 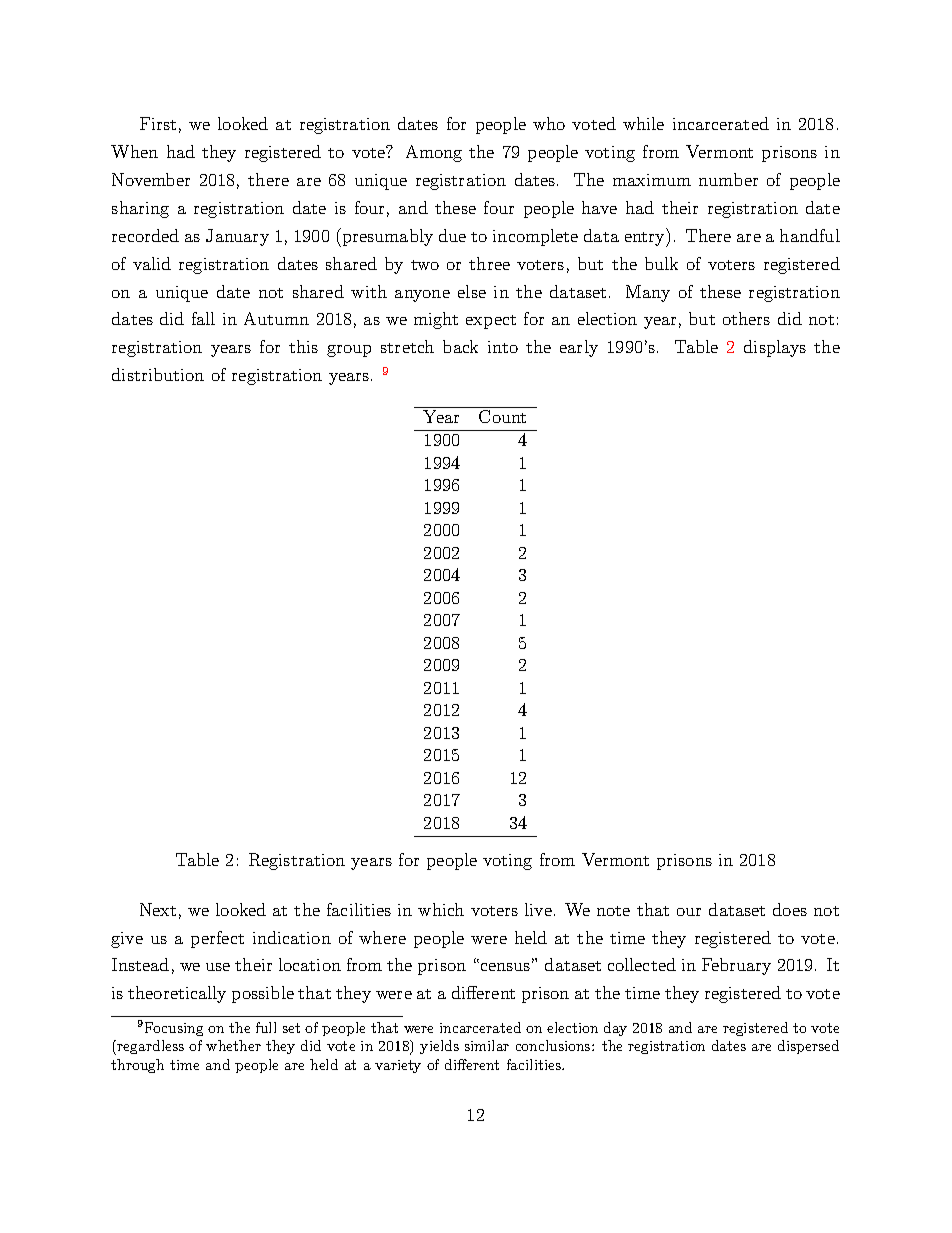 What do you see at coordinates (579, 348) in the image?
I see `early` at bounding box center [579, 348].
